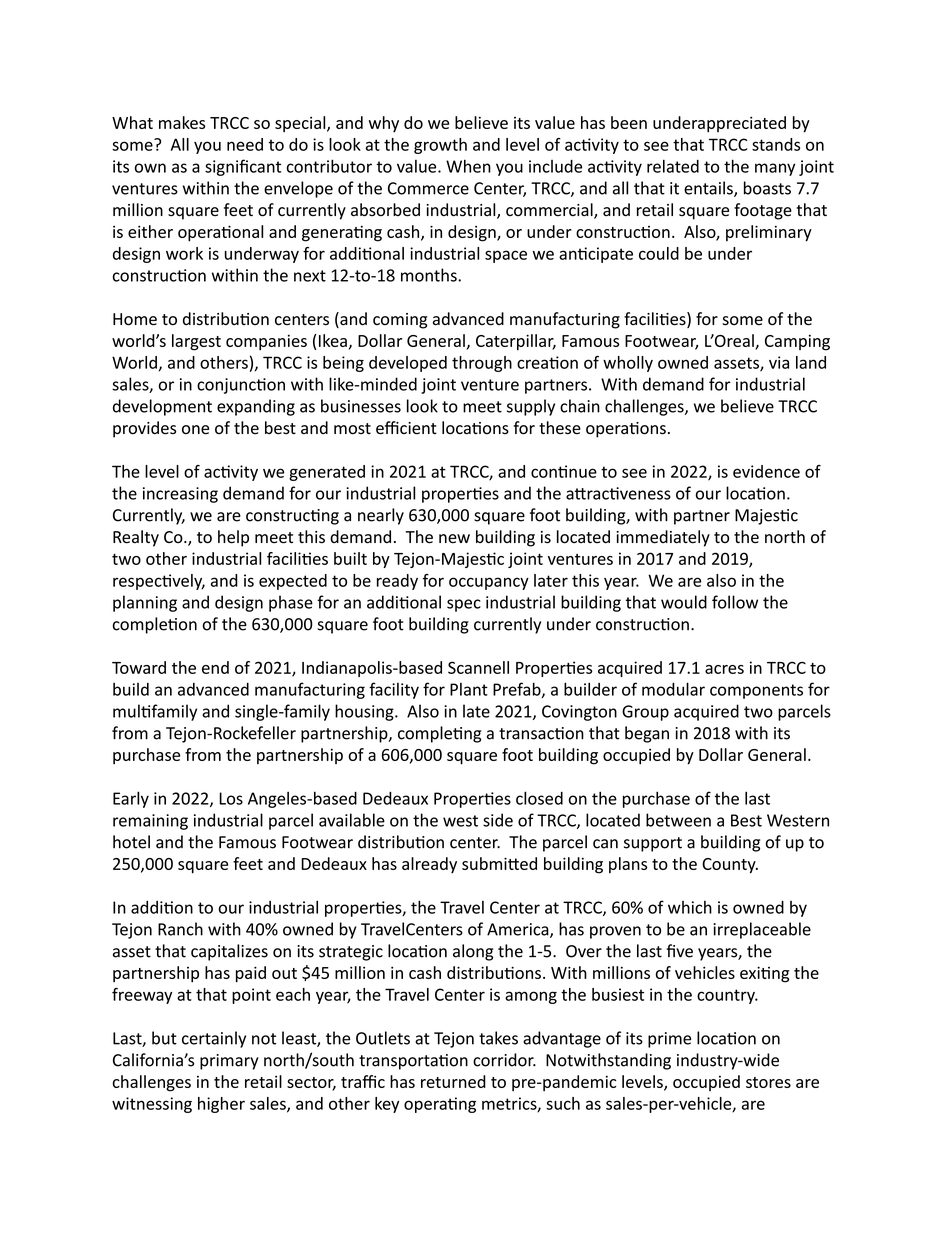  What do you see at coordinates (531, 407) in the image?
I see `supply` at bounding box center [531, 407].
